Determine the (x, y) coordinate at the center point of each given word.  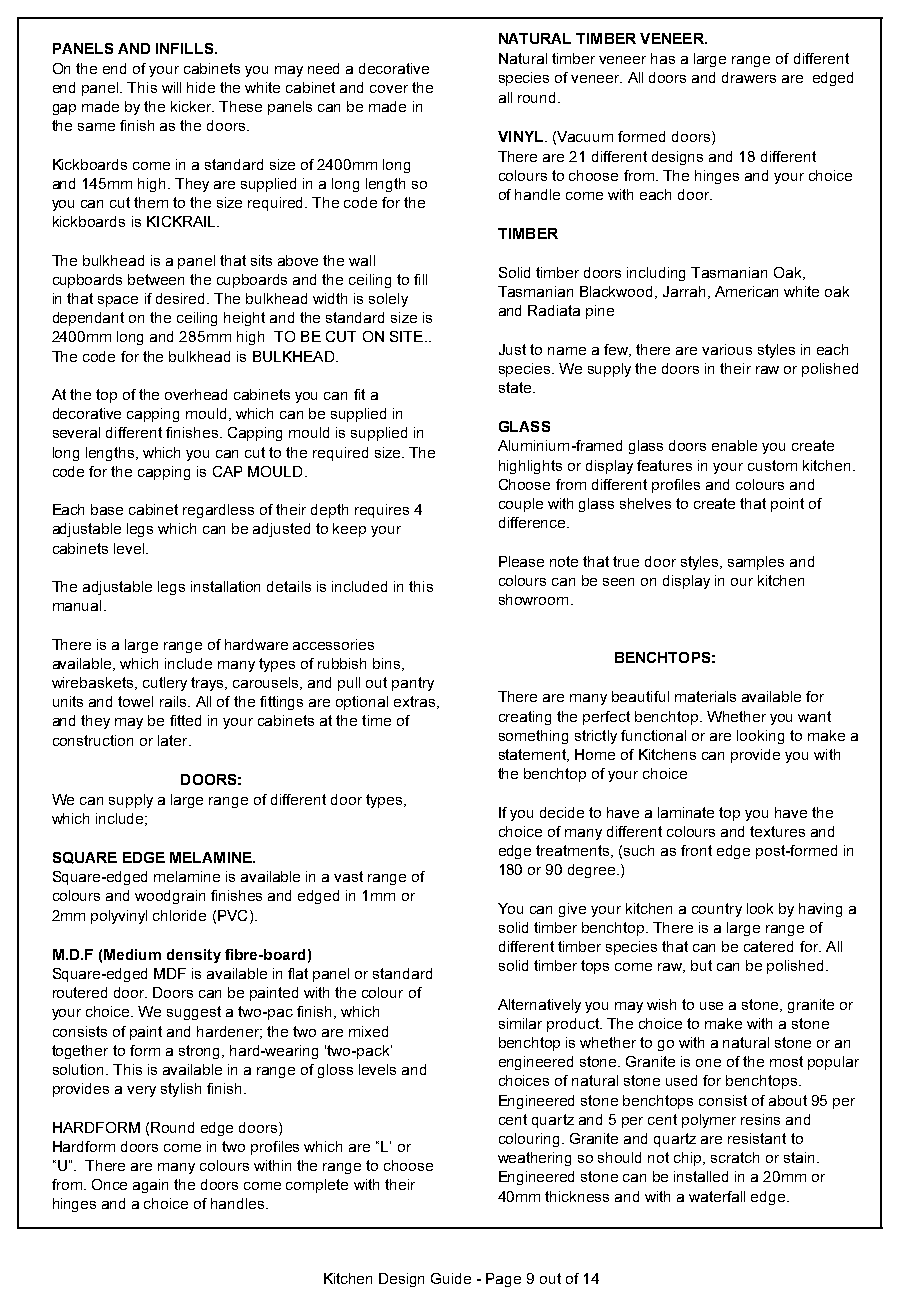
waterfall (717, 1196)
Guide (451, 1278)
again (150, 1186)
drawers (749, 77)
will (171, 87)
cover (389, 89)
